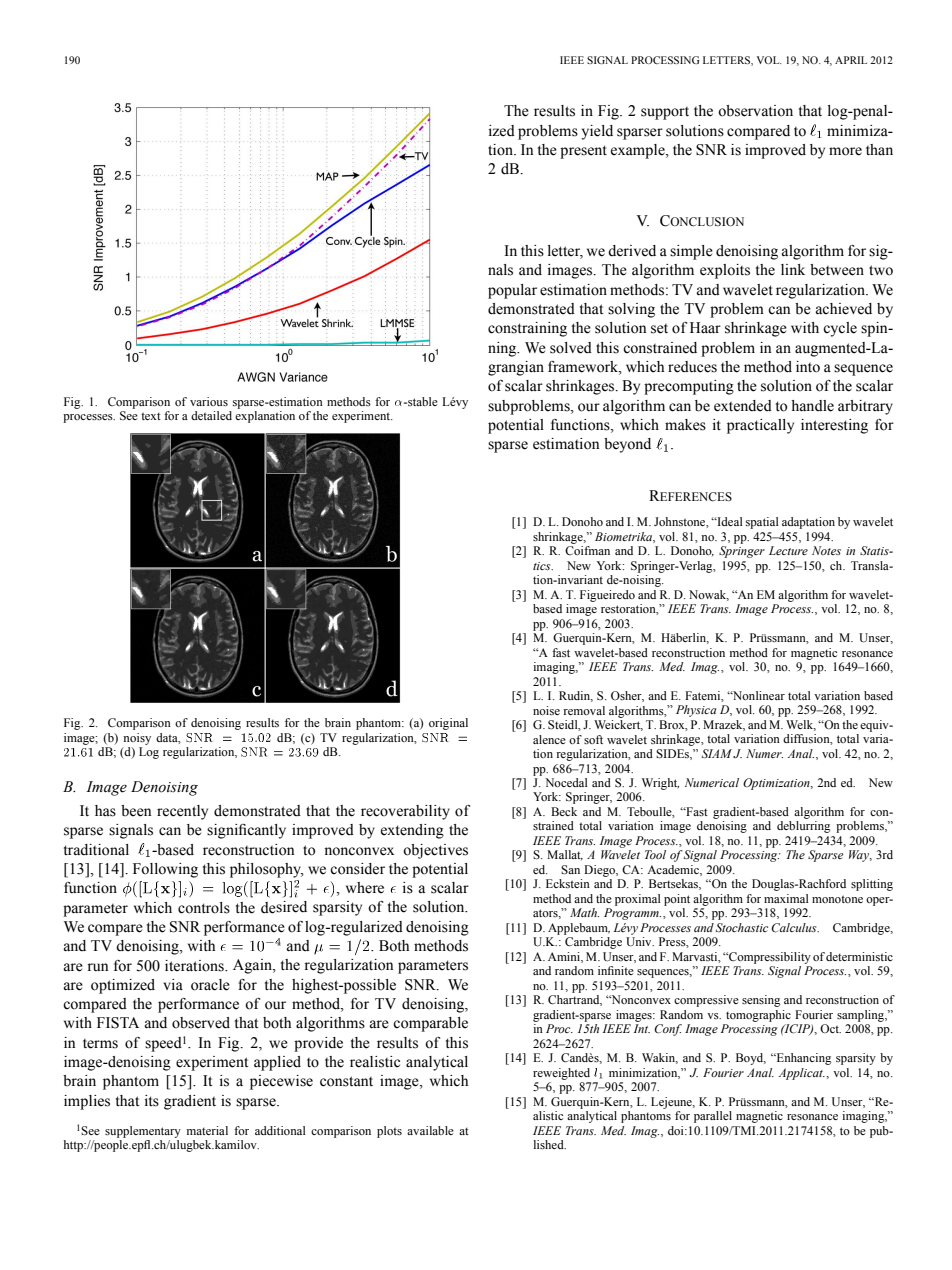 Image resolution: width=952 pixels, height=1270 pixels. I want to click on APRIL, so click(851, 60).
